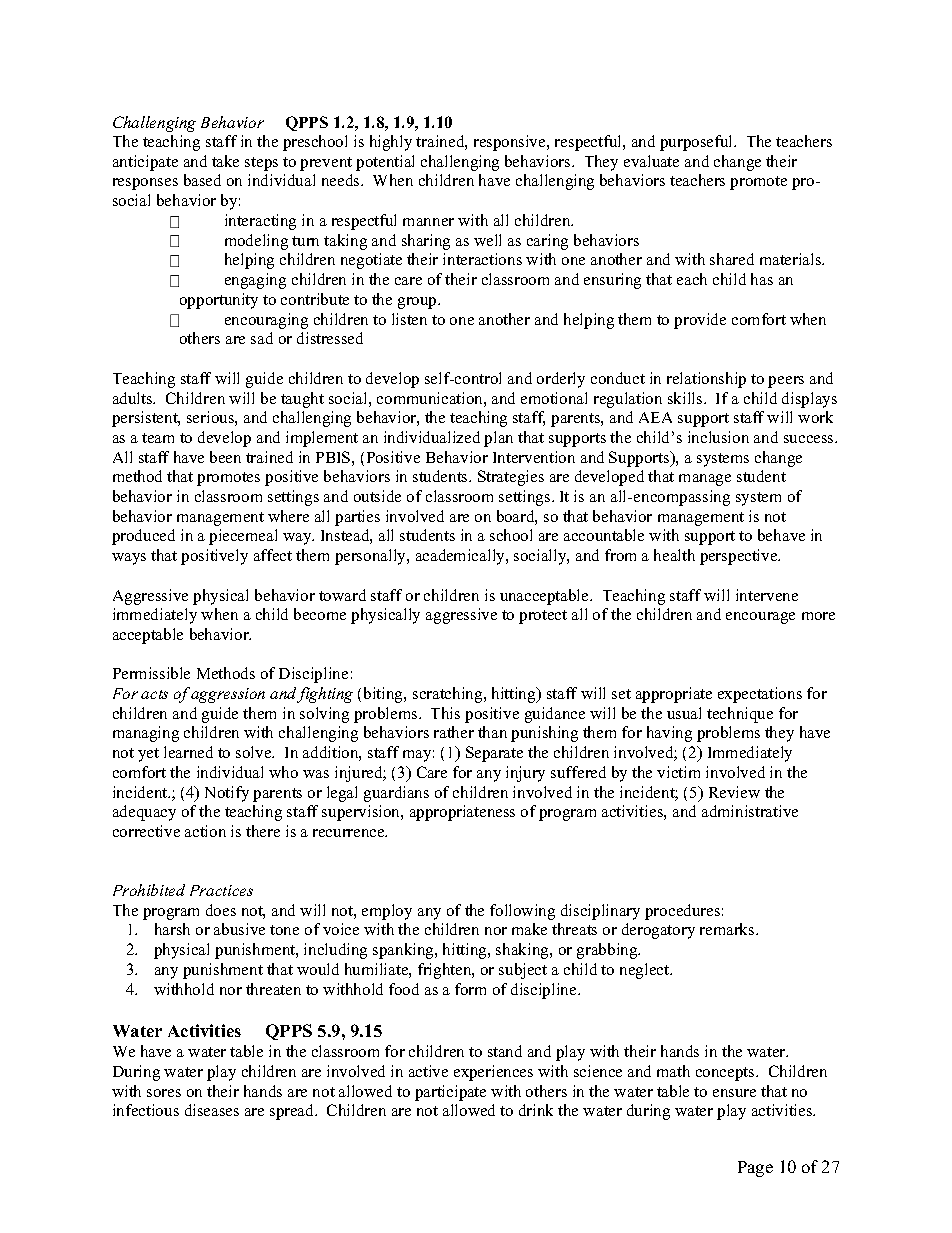  I want to click on Strategies, so click(511, 478).
